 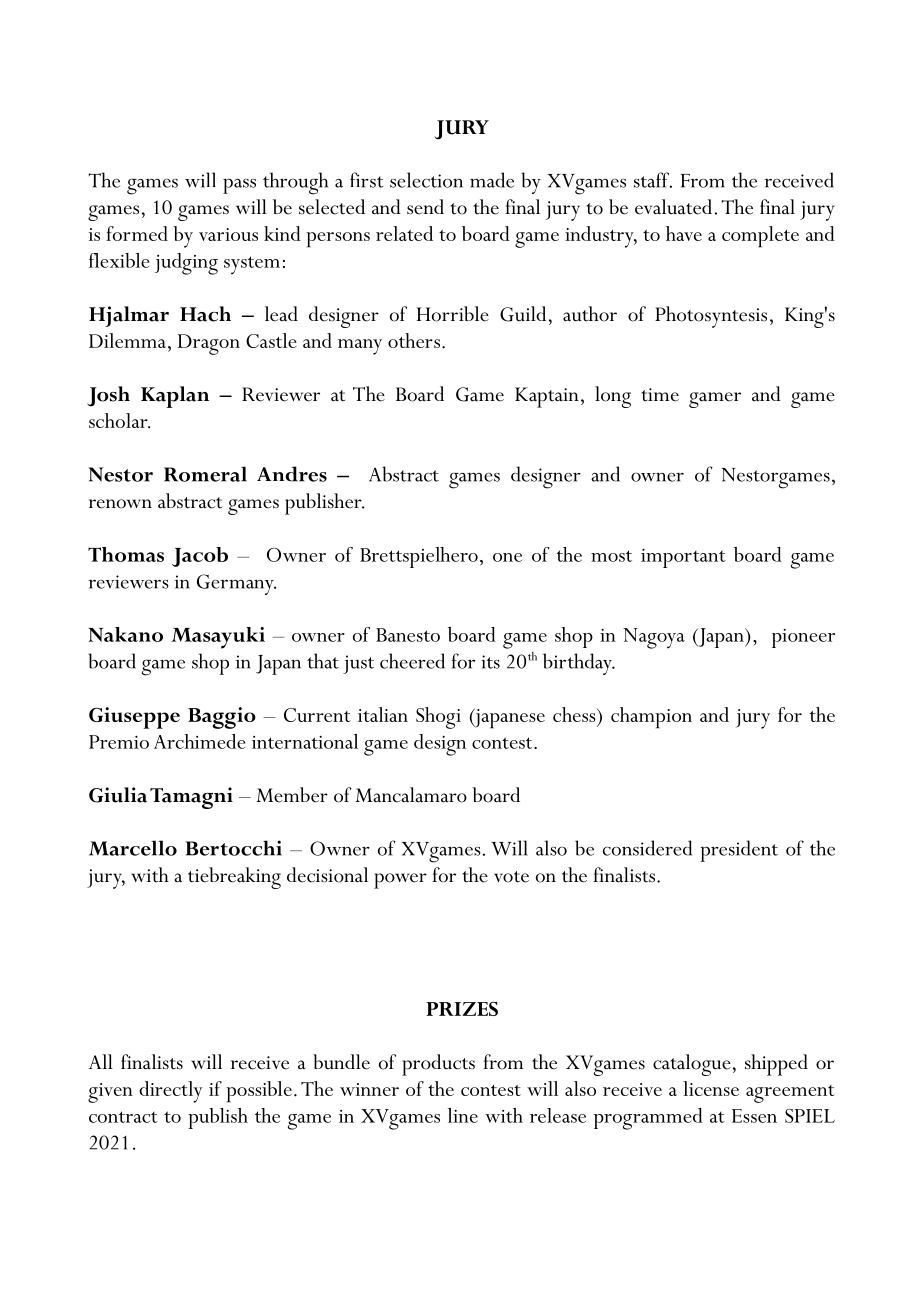 I want to click on evaluated, so click(x=673, y=207).
